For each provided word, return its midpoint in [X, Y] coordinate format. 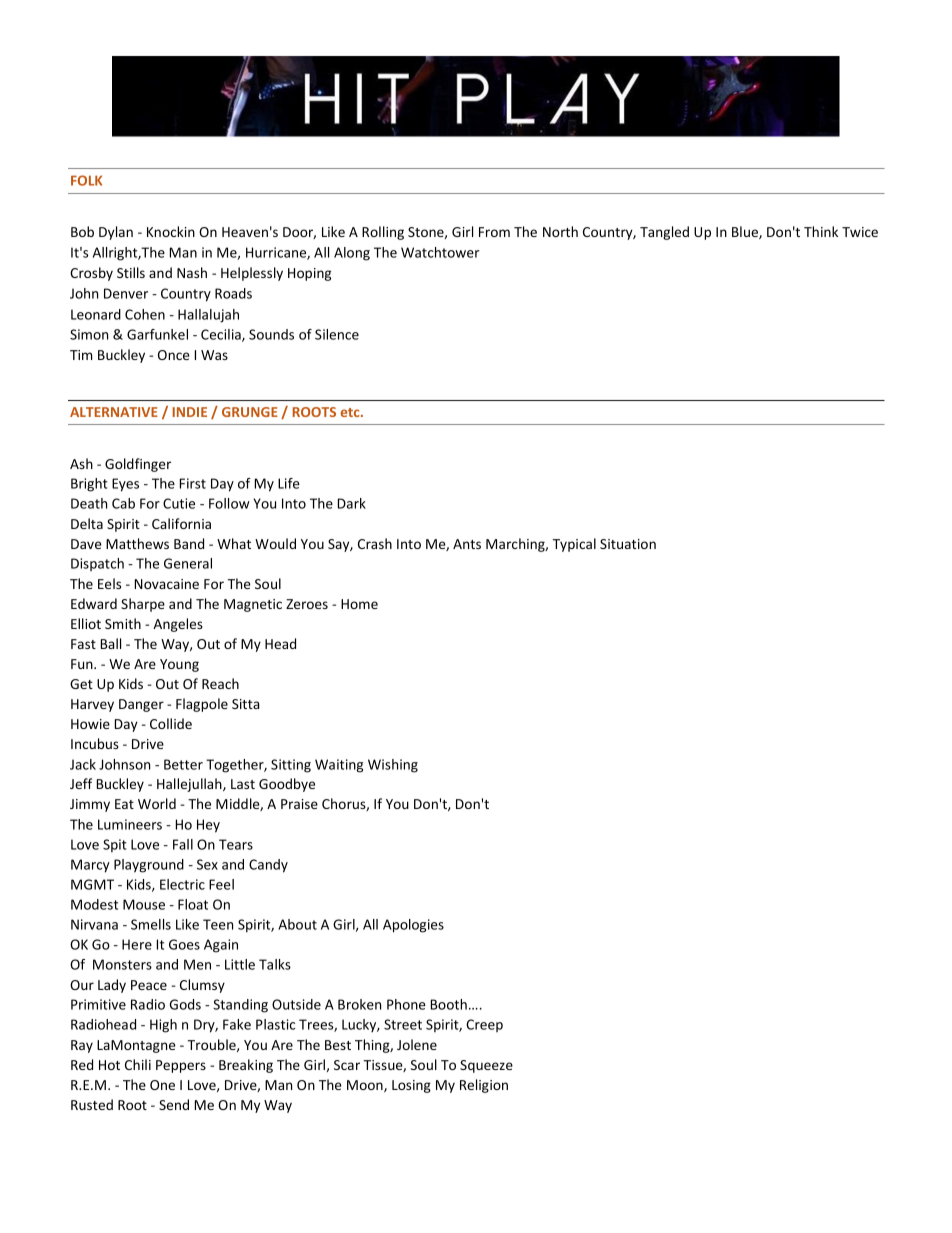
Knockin [171, 231]
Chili [138, 1064]
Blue [746, 232]
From [494, 232]
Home [359, 604]
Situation [628, 544]
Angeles [178, 625]
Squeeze [486, 1066]
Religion [484, 1086]
